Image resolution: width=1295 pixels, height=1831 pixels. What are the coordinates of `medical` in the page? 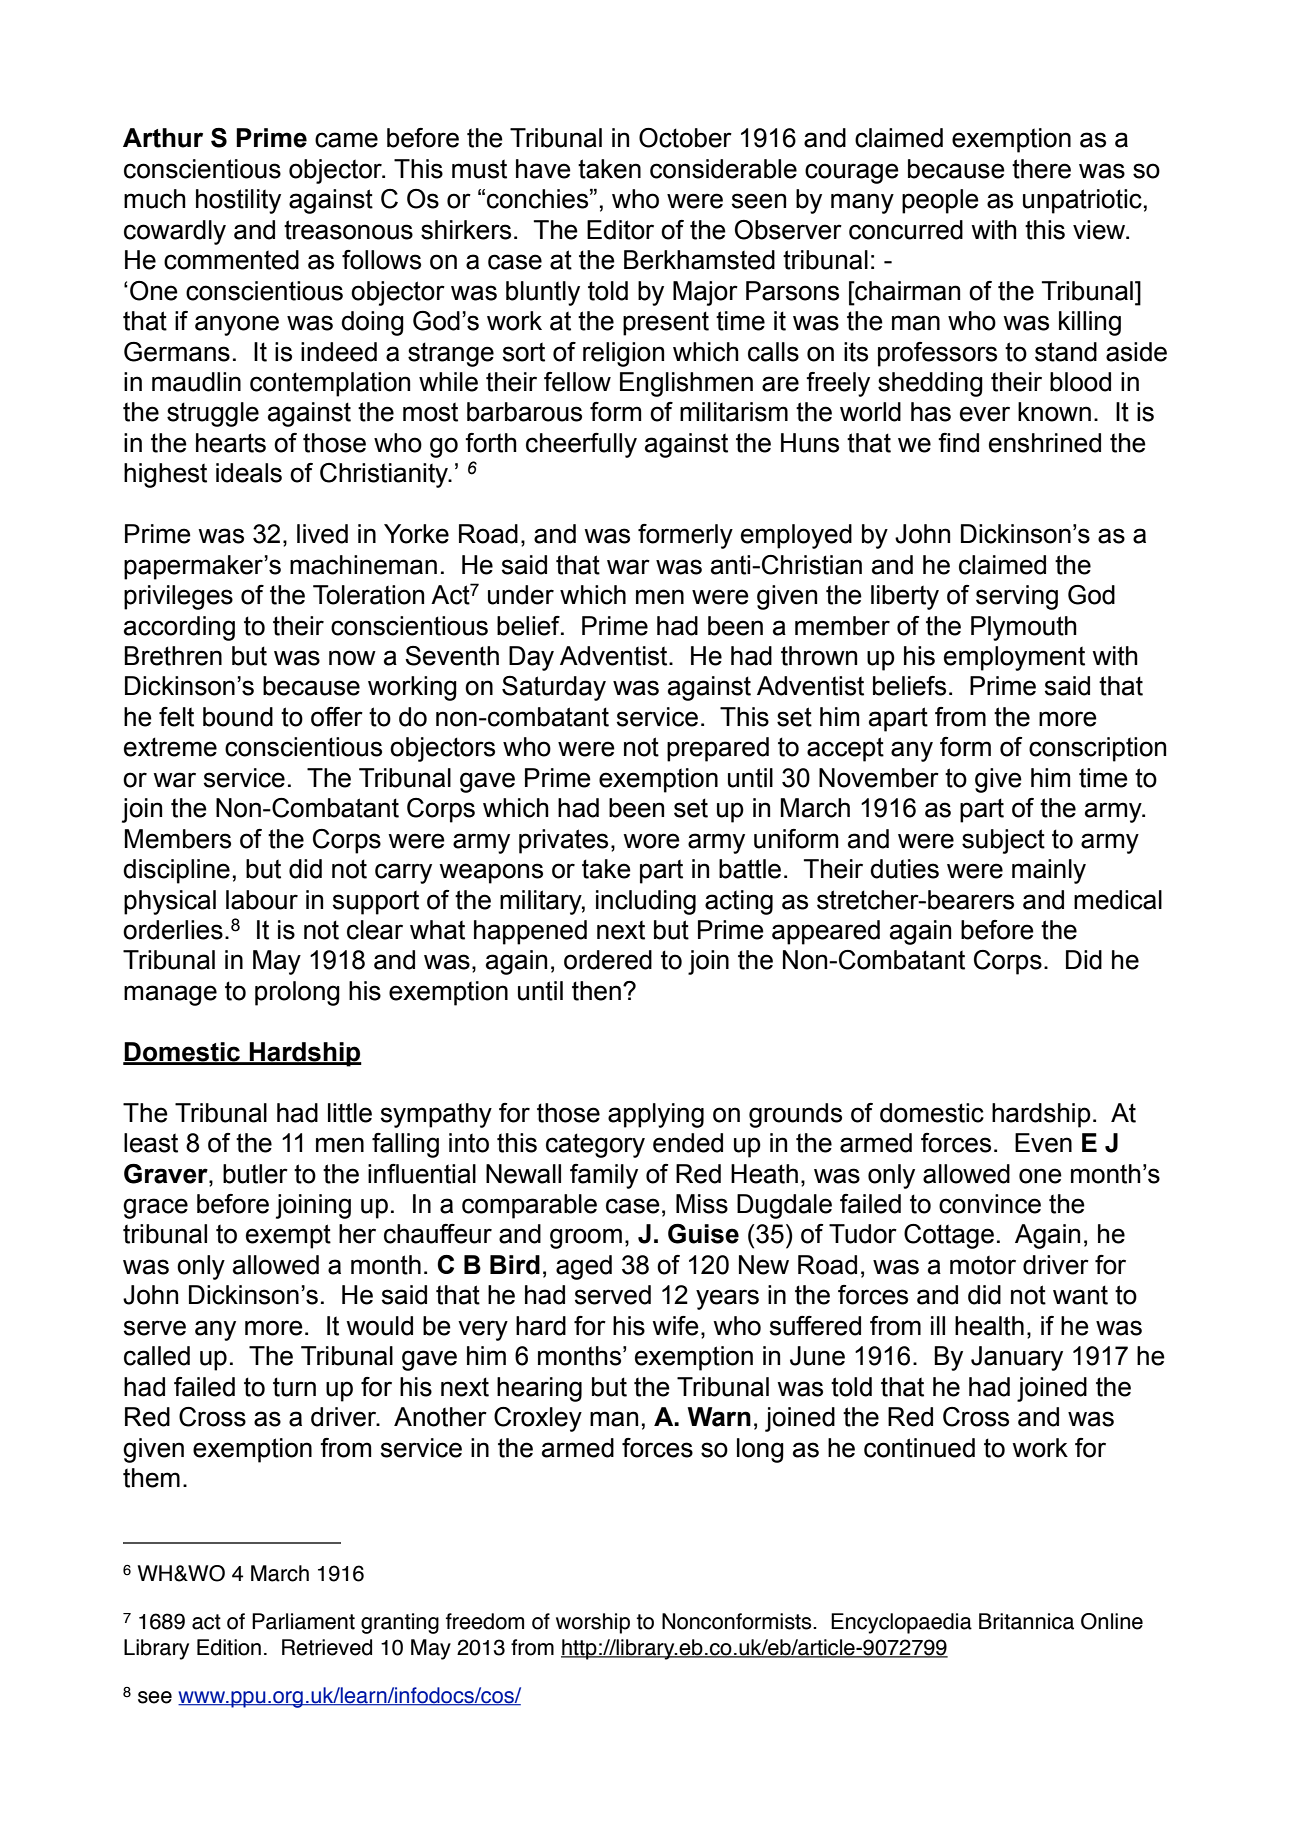 It's located at (1118, 900).
